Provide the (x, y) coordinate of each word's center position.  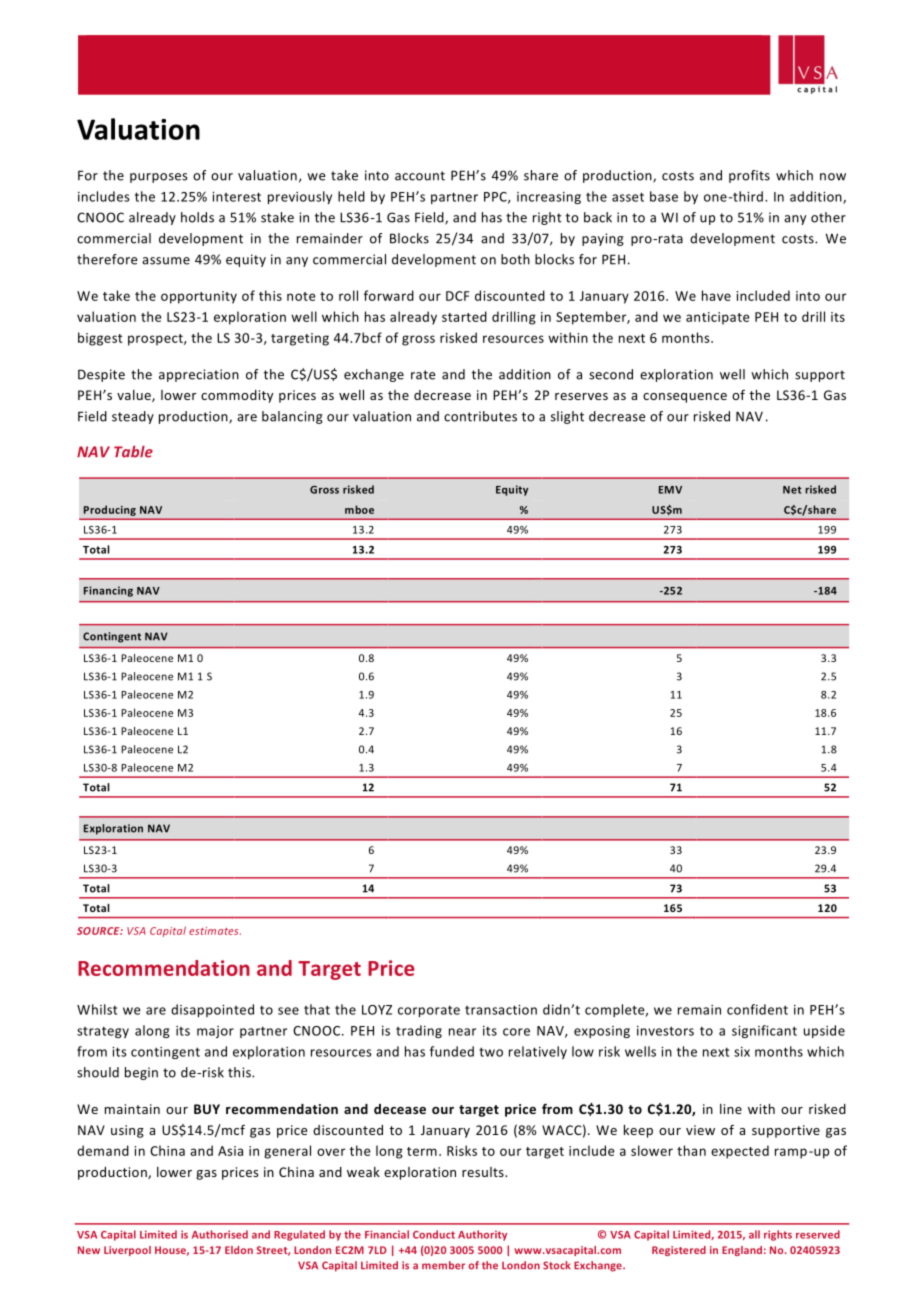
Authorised (220, 1234)
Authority (482, 1235)
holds (197, 217)
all (754, 1234)
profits (749, 176)
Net (792, 490)
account (420, 176)
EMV (670, 490)
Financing (108, 591)
